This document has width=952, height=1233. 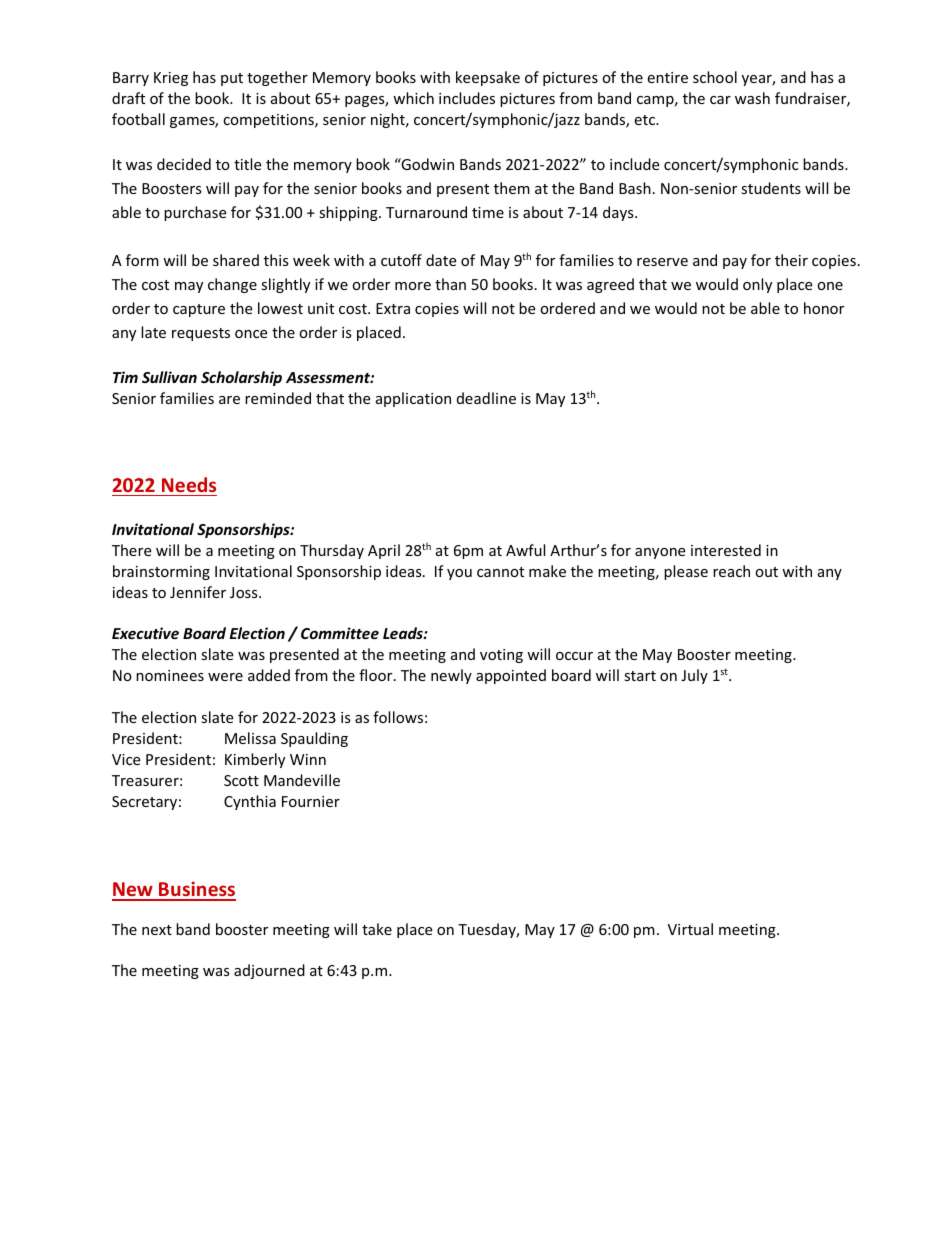 I want to click on honor, so click(x=824, y=308).
